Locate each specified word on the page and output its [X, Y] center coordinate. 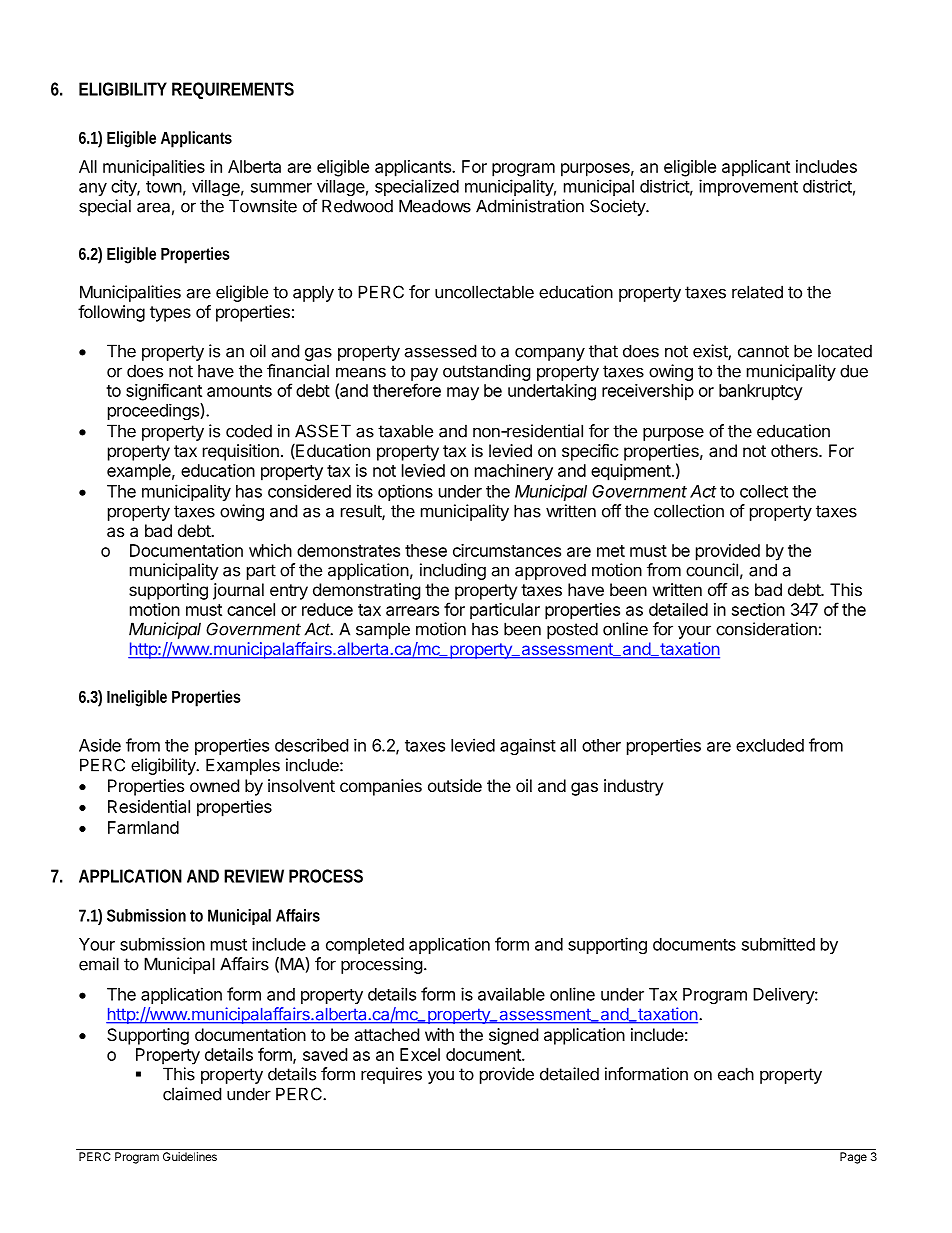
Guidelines [190, 1156]
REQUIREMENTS [233, 90]
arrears [412, 611]
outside [455, 785]
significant [164, 392]
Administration [530, 206]
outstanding [487, 372]
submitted [778, 944]
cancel [251, 609]
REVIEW [254, 876]
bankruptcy [761, 392]
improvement [748, 187]
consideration [766, 629]
